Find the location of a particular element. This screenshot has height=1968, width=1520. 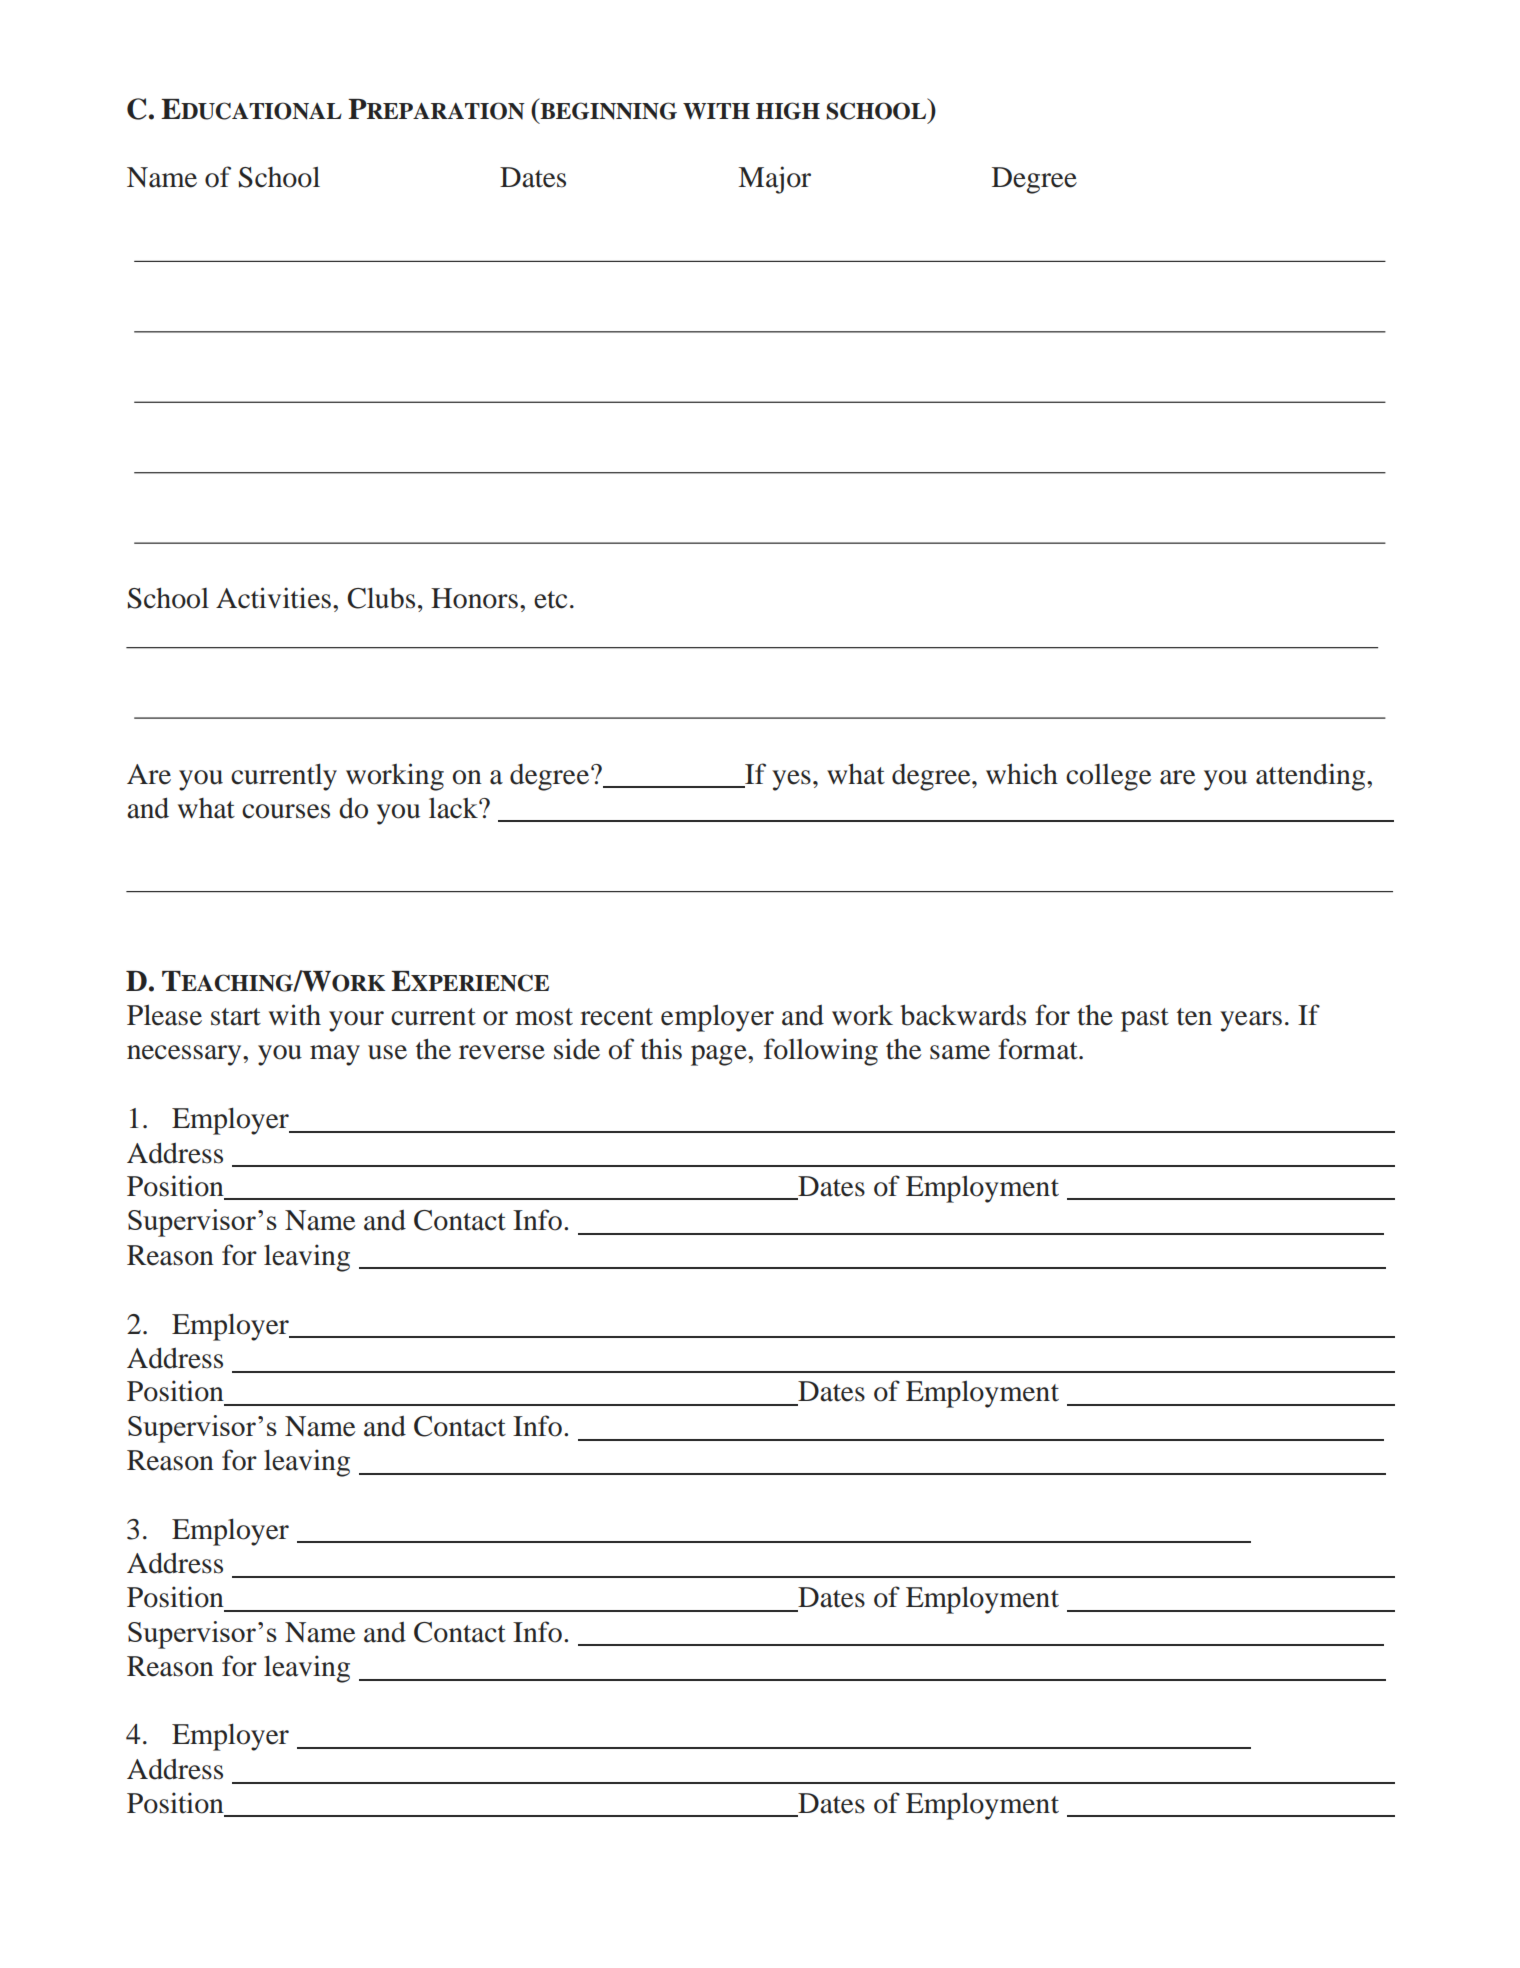

page is located at coordinates (720, 1055).
